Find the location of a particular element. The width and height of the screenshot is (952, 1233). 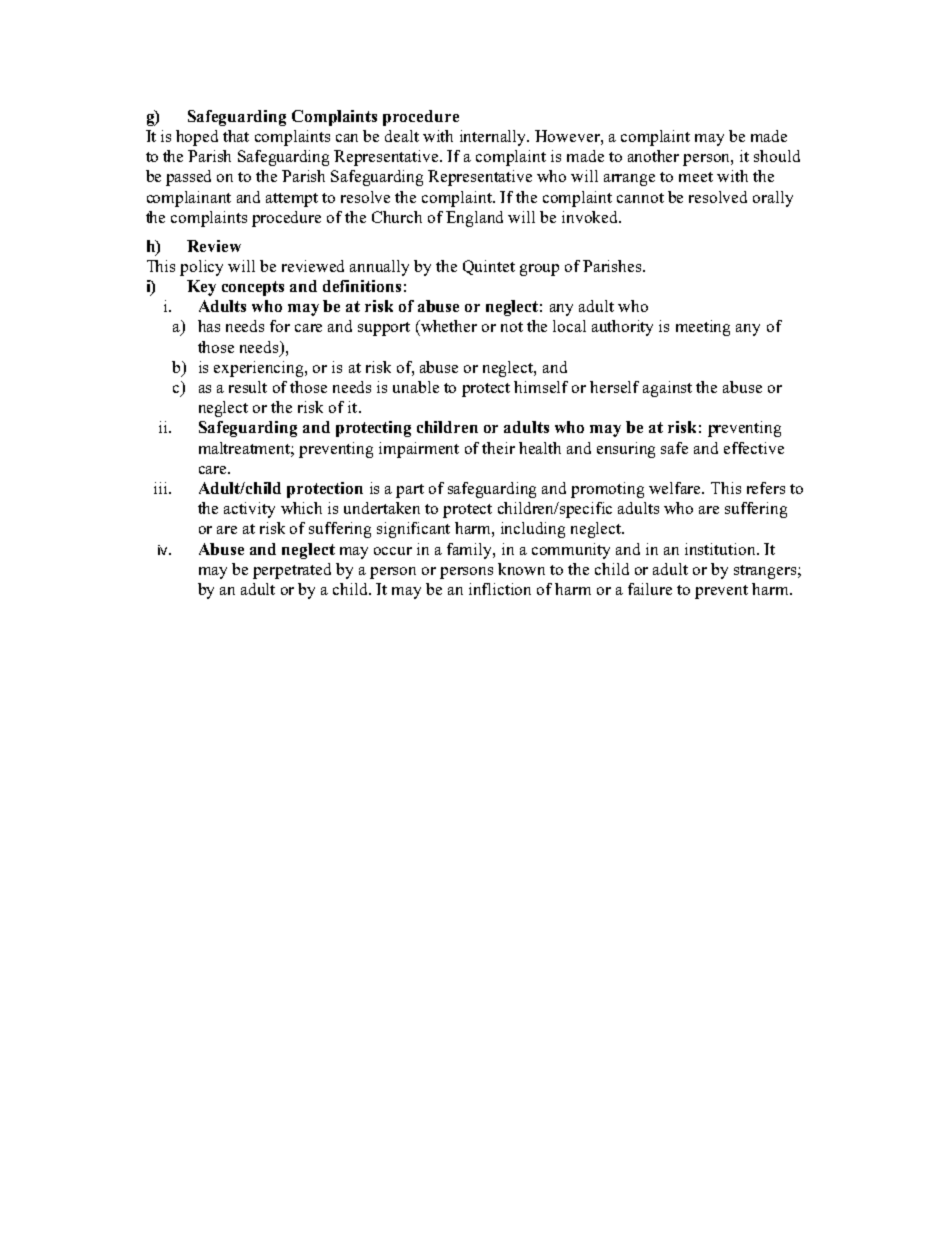

activity is located at coordinates (249, 510).
